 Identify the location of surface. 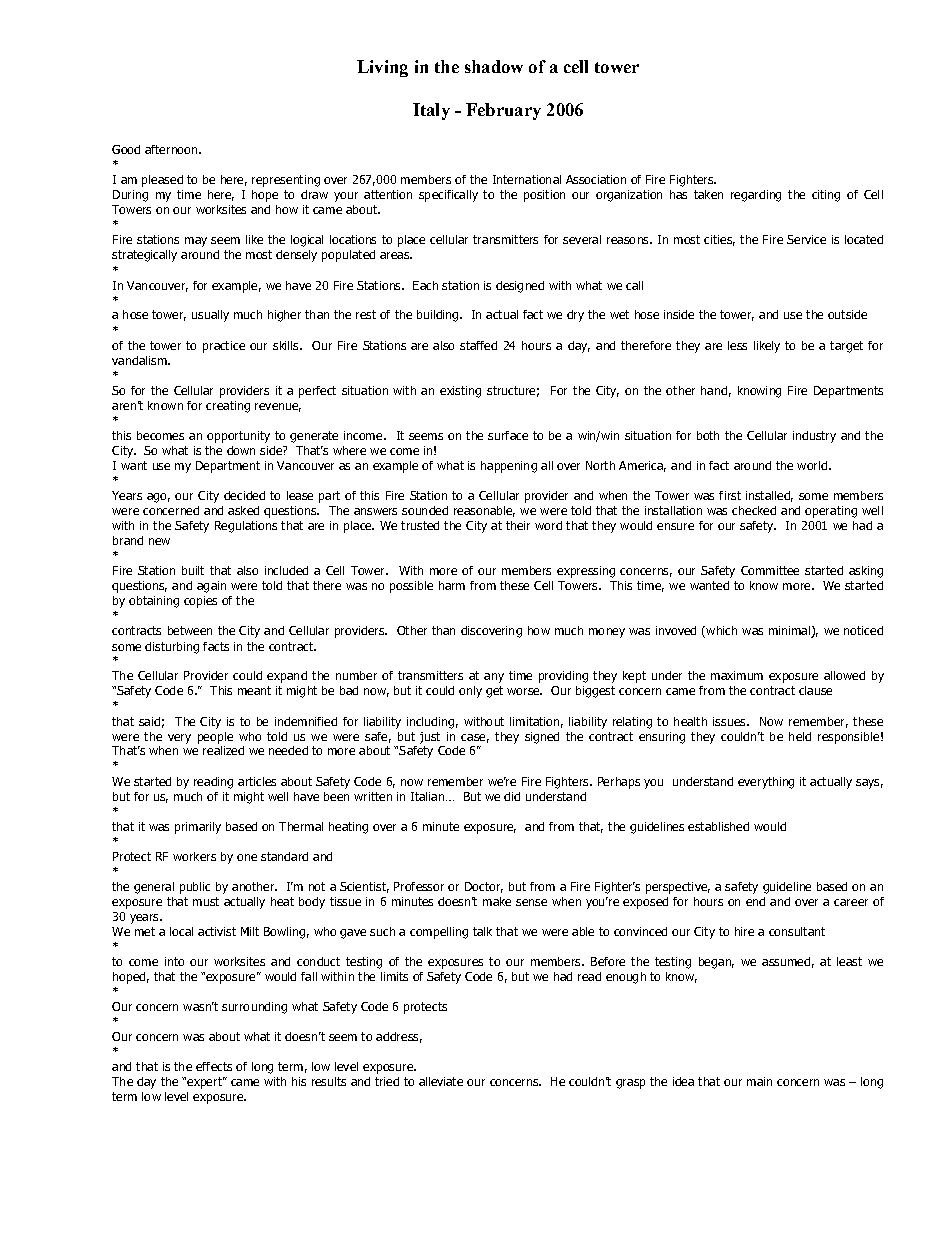
(508, 435).
